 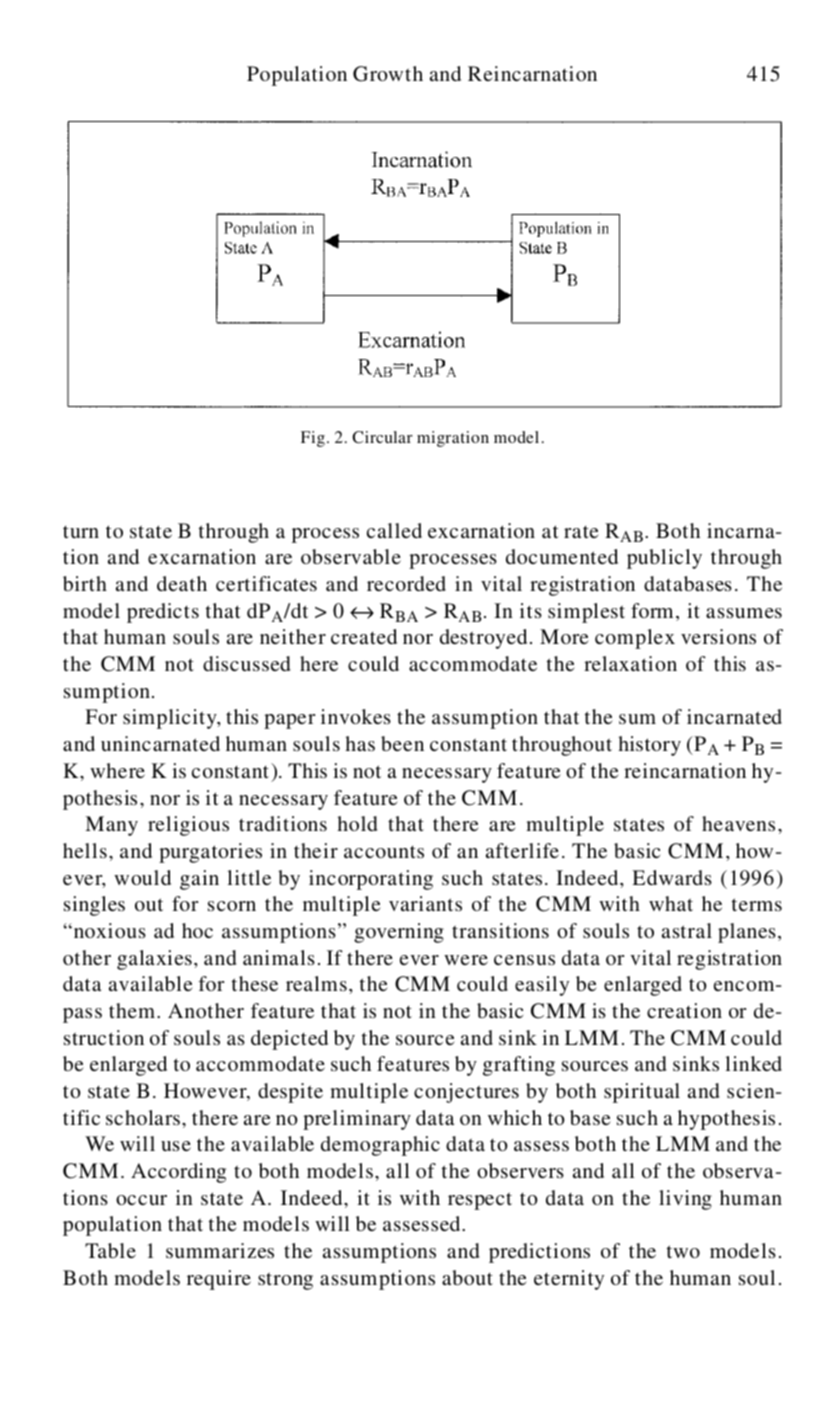 I want to click on Edwards, so click(x=672, y=877).
